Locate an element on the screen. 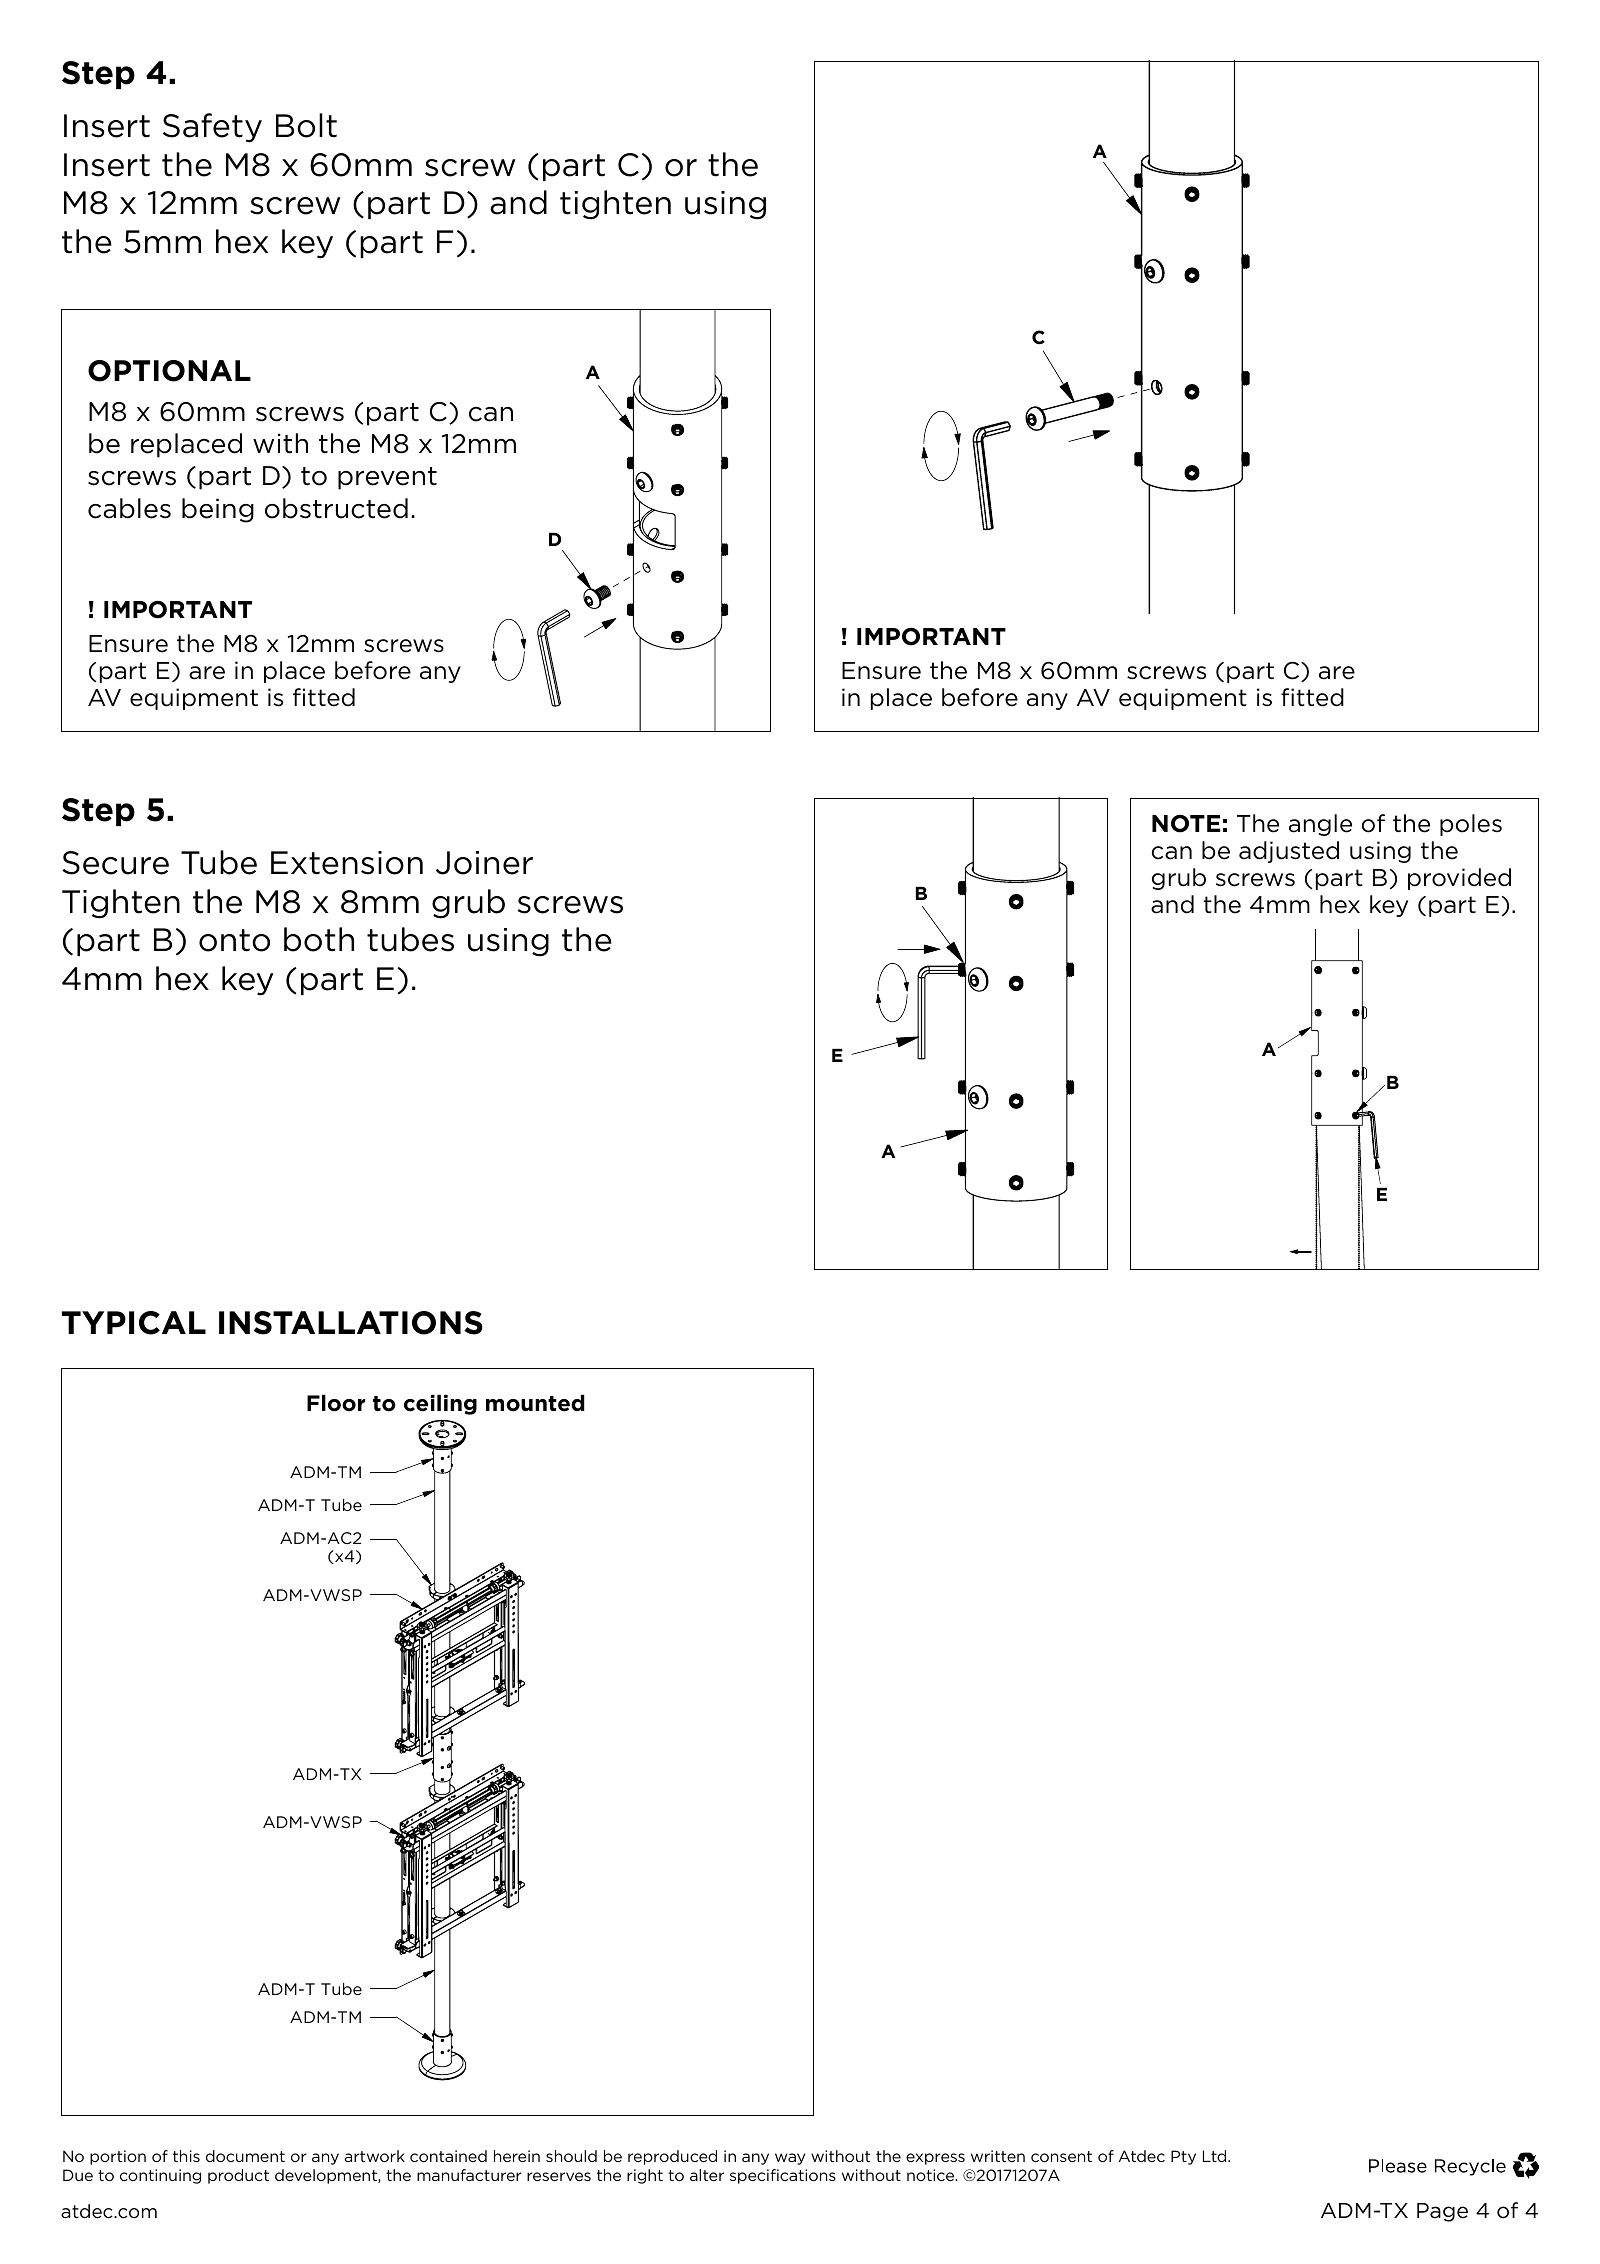 The width and height of the screenshot is (1600, 2264). mounted is located at coordinates (535, 1403).
